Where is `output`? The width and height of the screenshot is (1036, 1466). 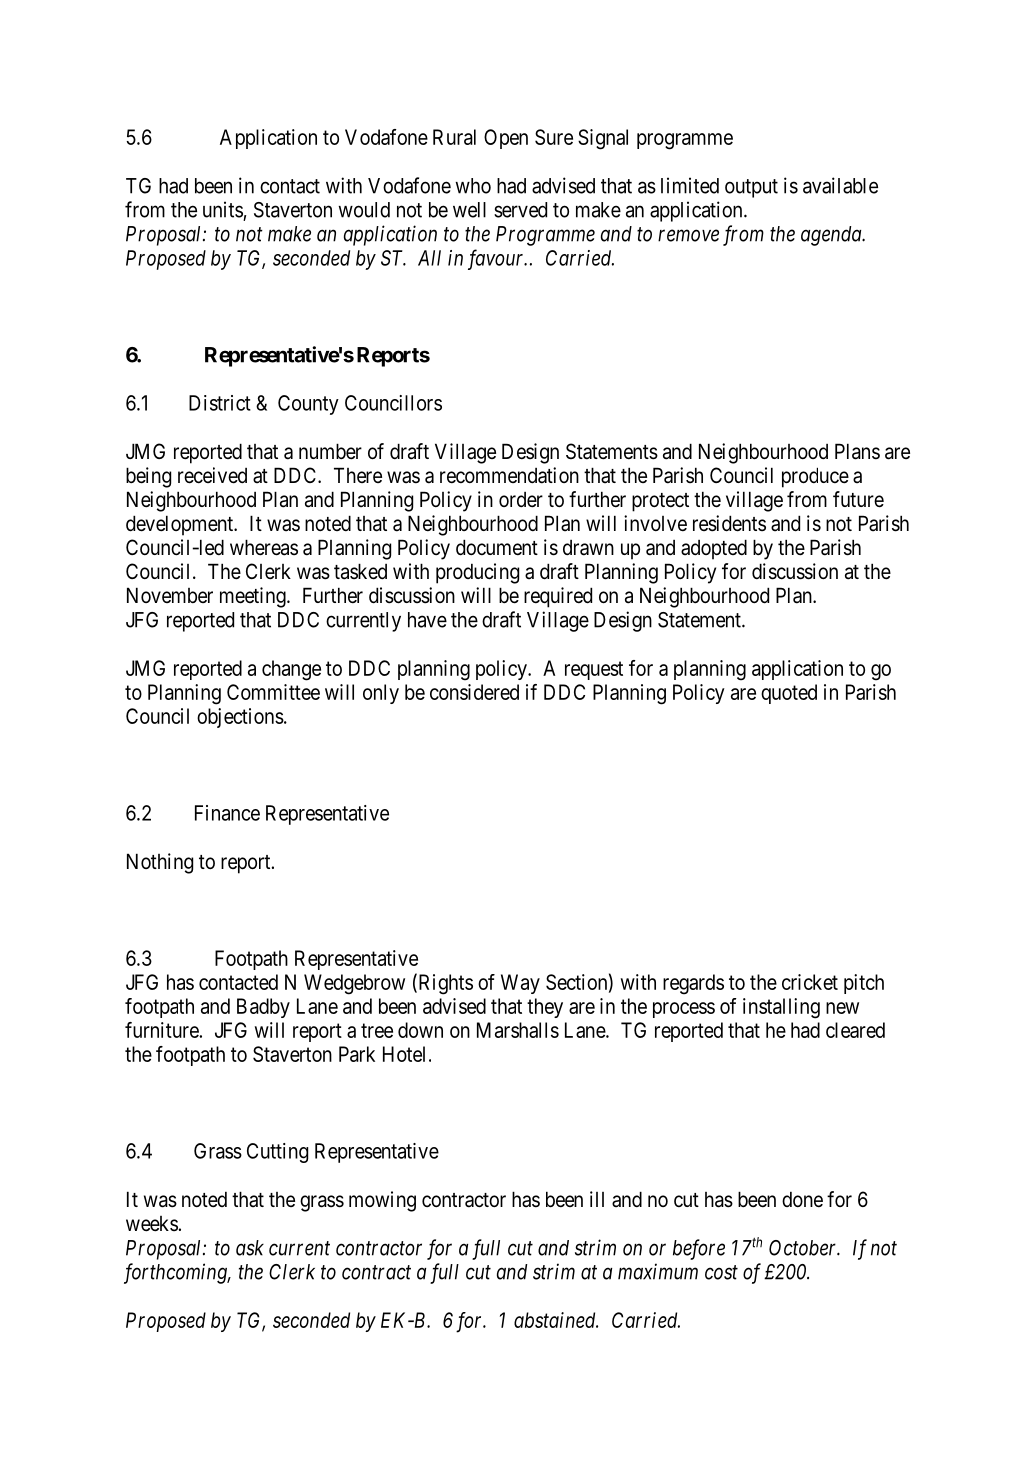 output is located at coordinates (751, 188).
